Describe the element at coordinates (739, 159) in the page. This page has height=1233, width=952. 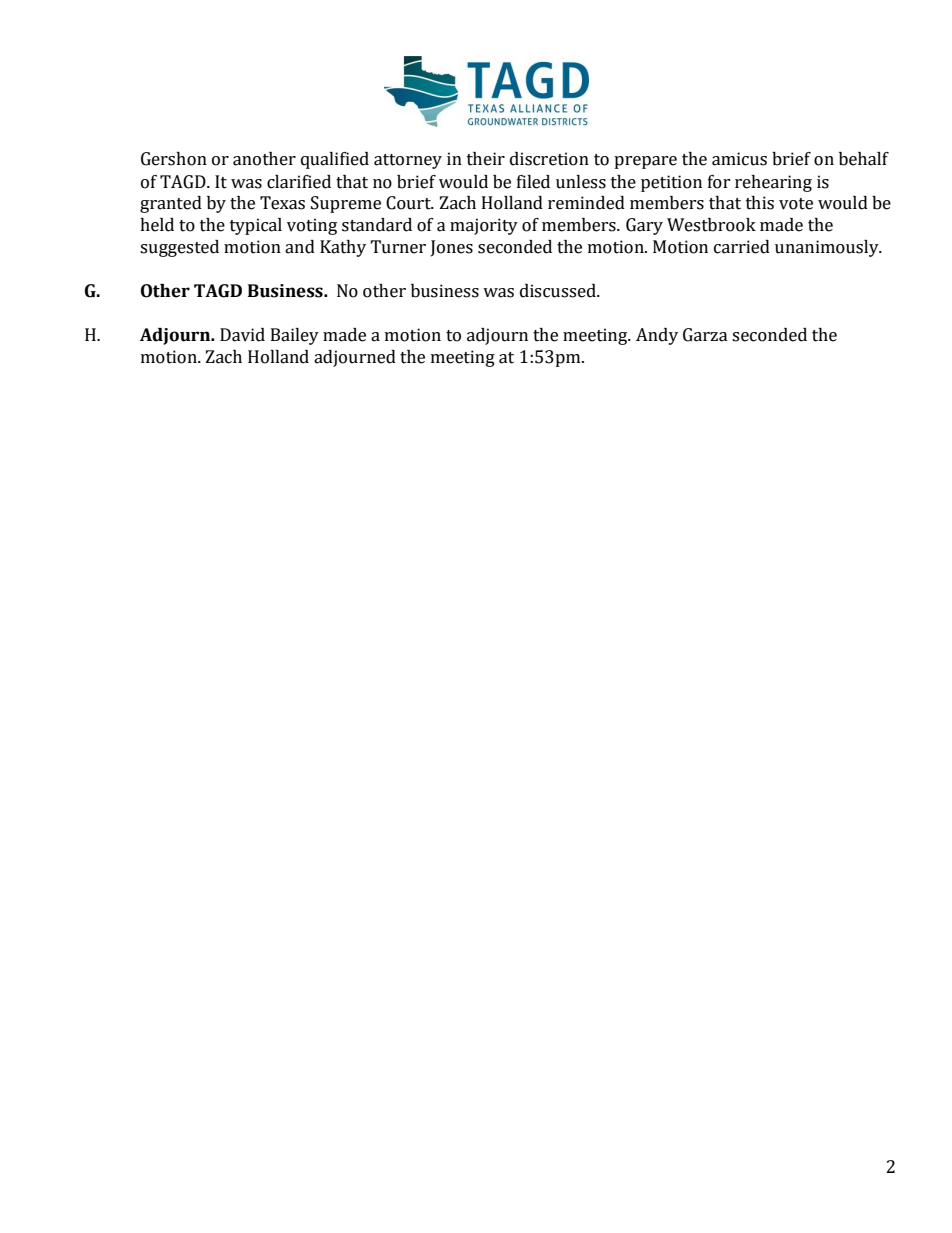
I see `amicus` at that location.
